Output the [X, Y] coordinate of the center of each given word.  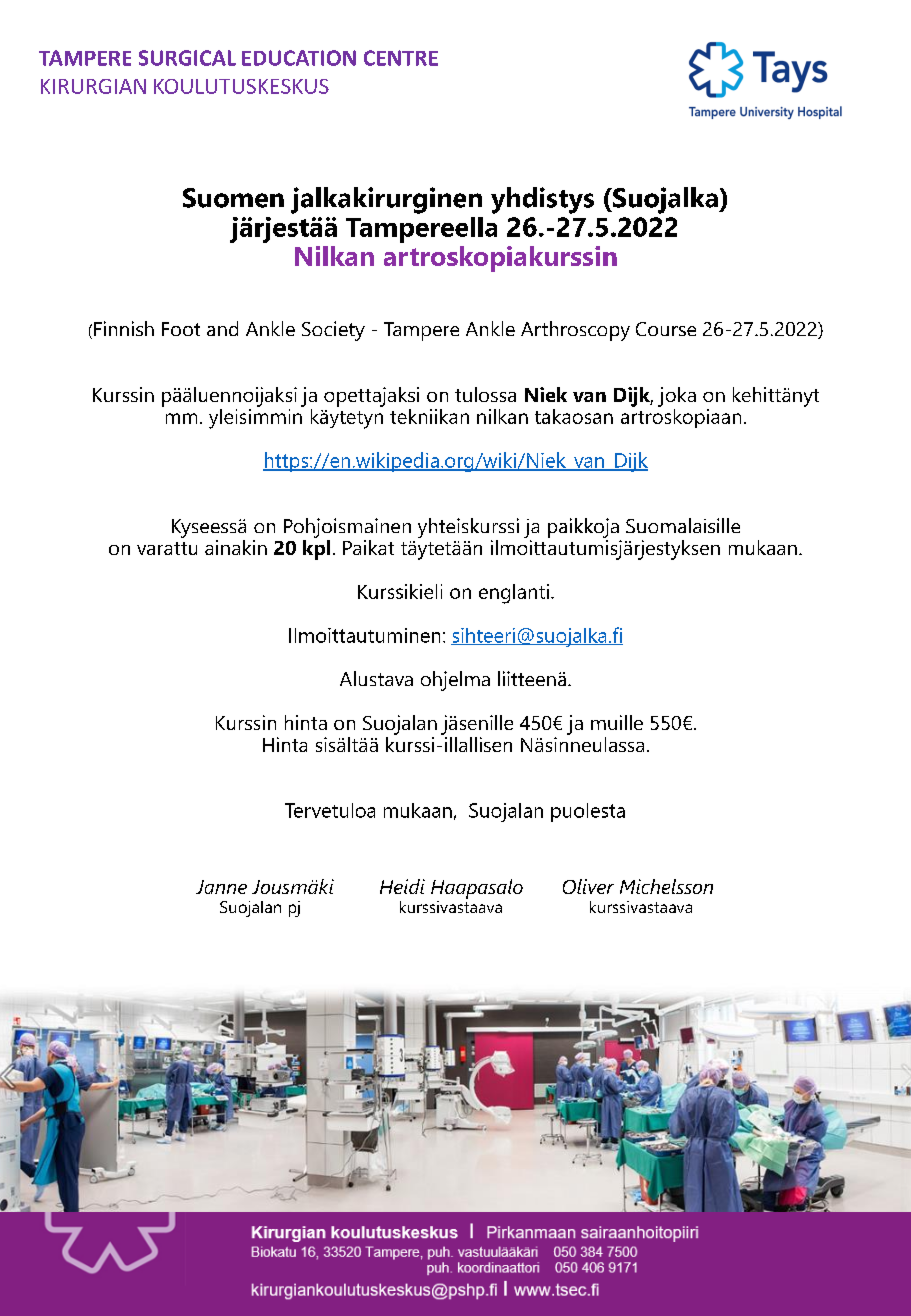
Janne [221, 887]
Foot [181, 329]
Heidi [402, 886]
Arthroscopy [575, 331]
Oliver [588, 886]
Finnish [124, 328]
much [233, 416]
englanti [514, 594]
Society [333, 331]
